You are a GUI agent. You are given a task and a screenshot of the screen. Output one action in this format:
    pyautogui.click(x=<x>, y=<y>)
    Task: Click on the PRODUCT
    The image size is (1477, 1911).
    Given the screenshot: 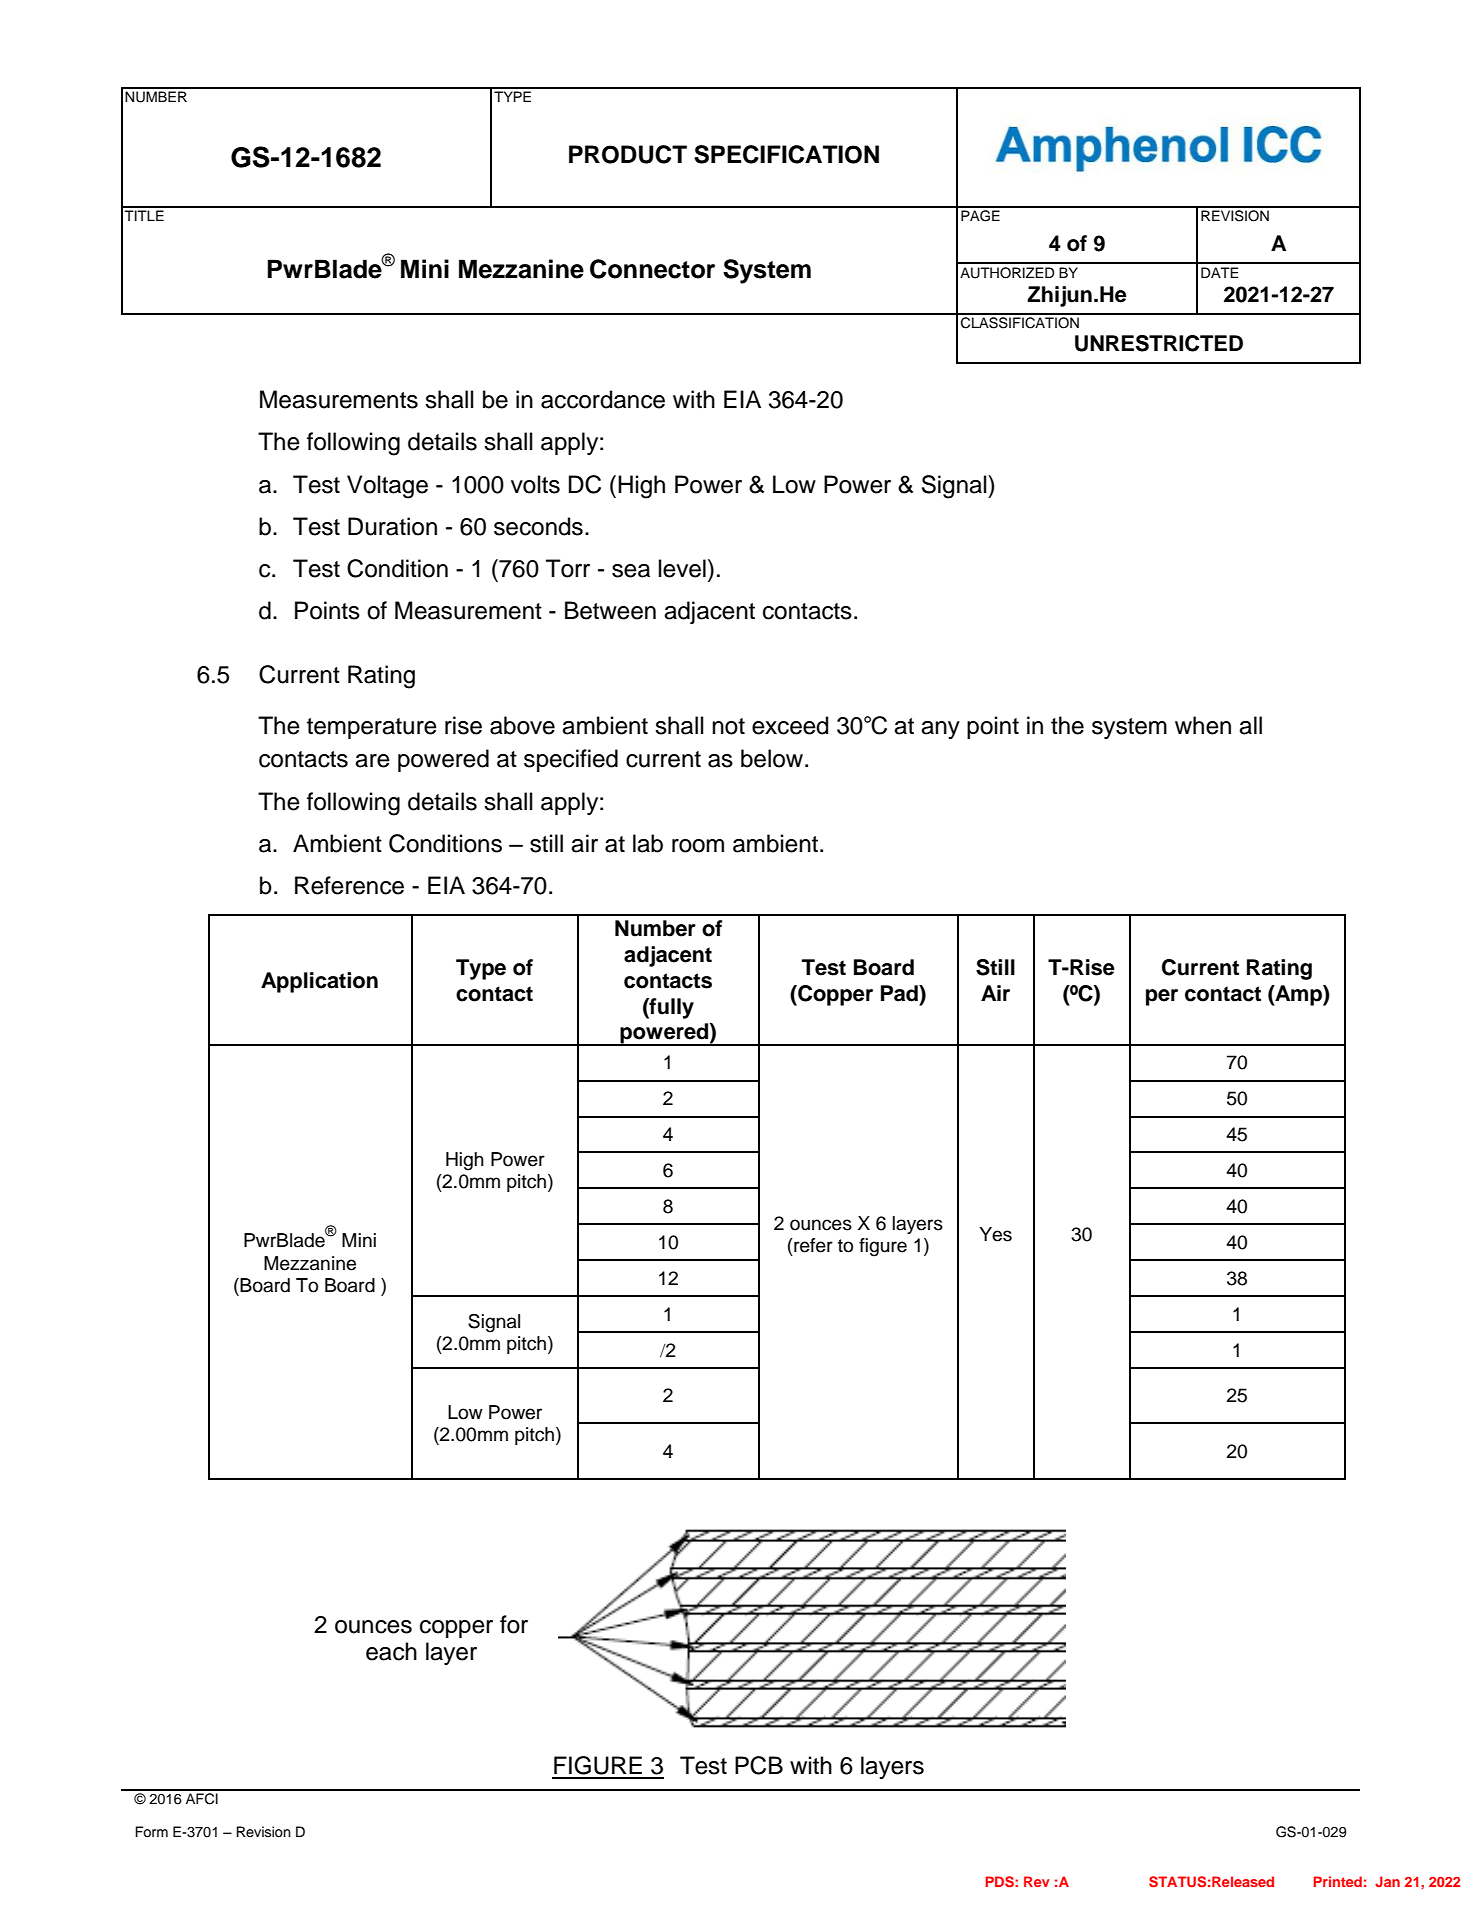 What is the action you would take?
    pyautogui.click(x=628, y=154)
